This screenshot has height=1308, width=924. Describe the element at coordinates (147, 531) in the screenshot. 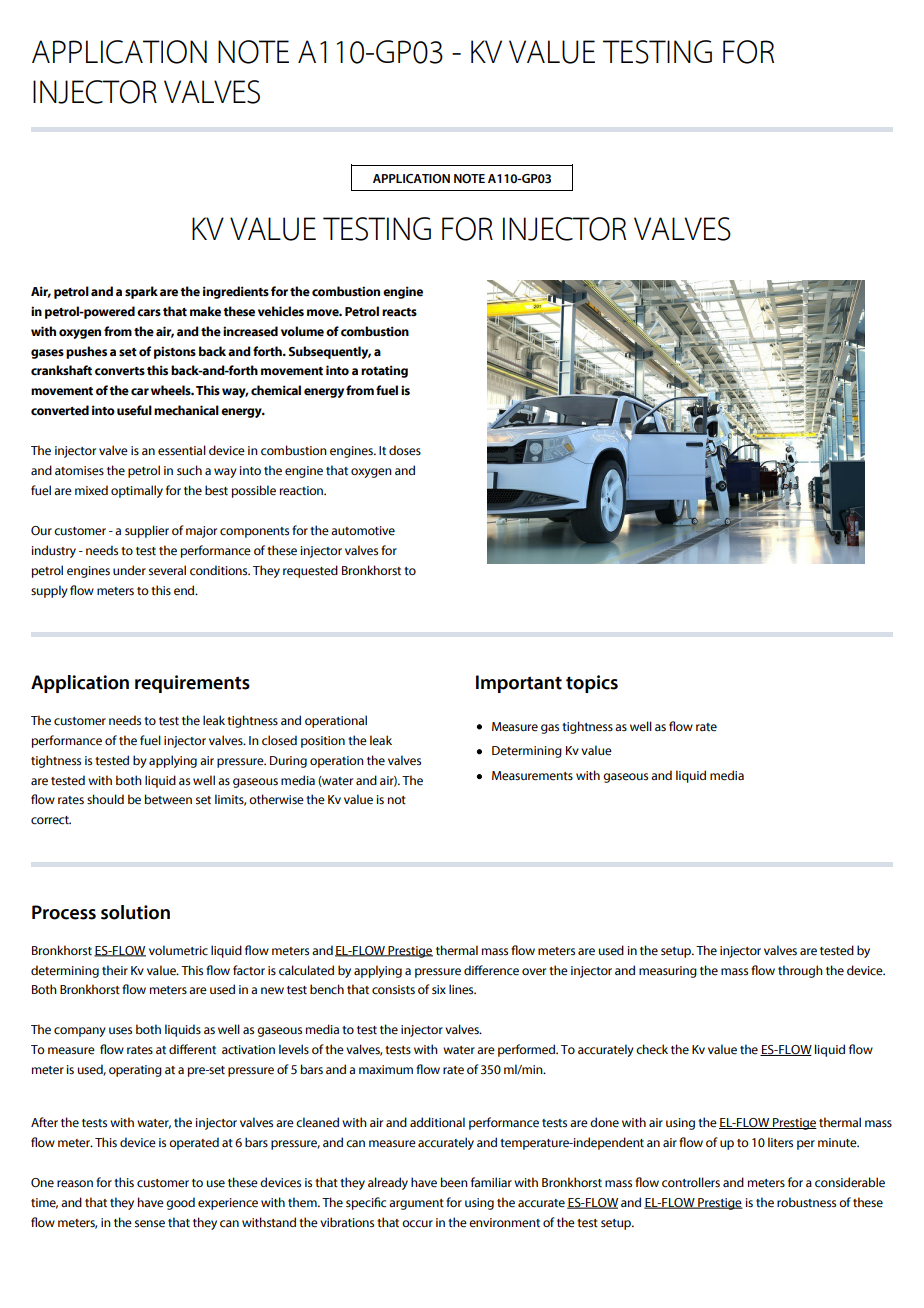

I see `supplier` at that location.
